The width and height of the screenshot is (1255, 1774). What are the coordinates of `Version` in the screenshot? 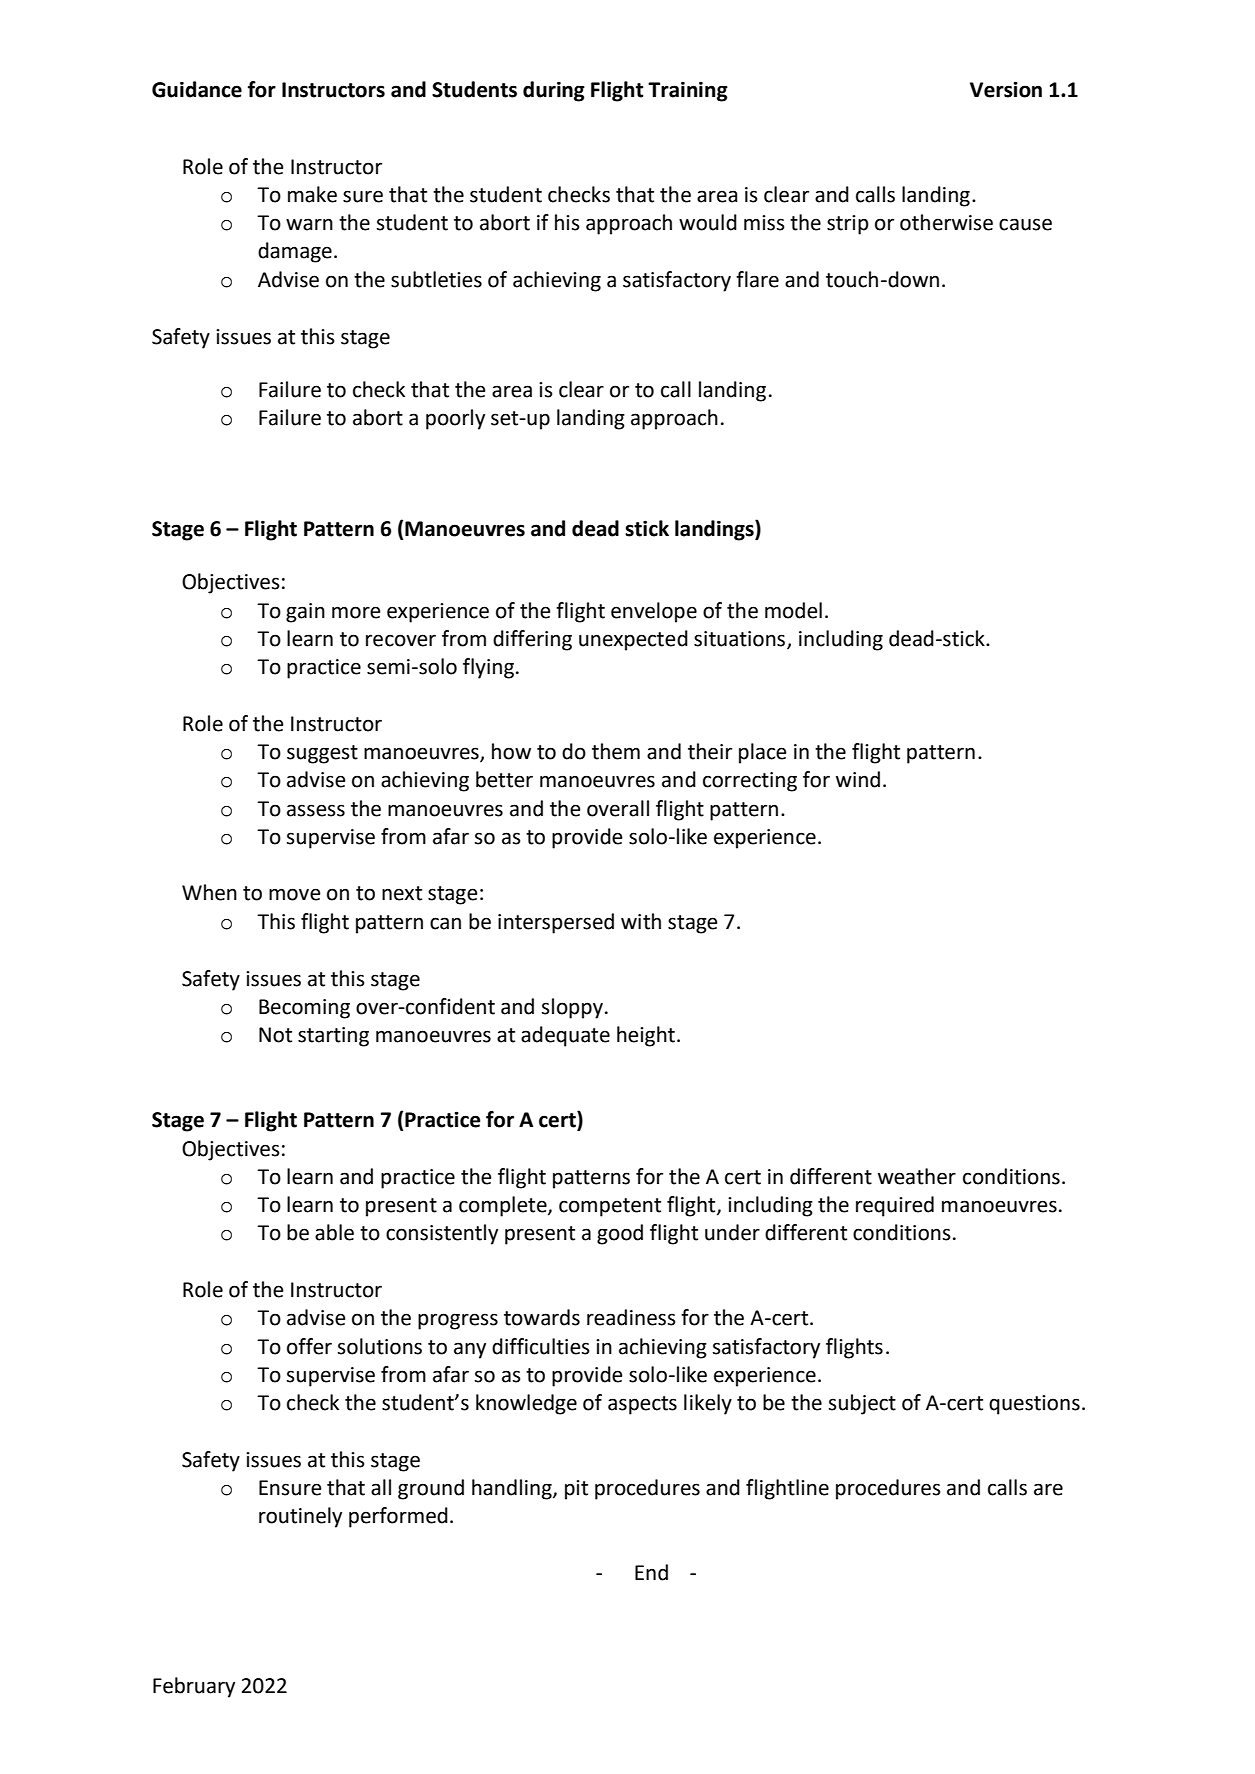 It's located at (1006, 89).
